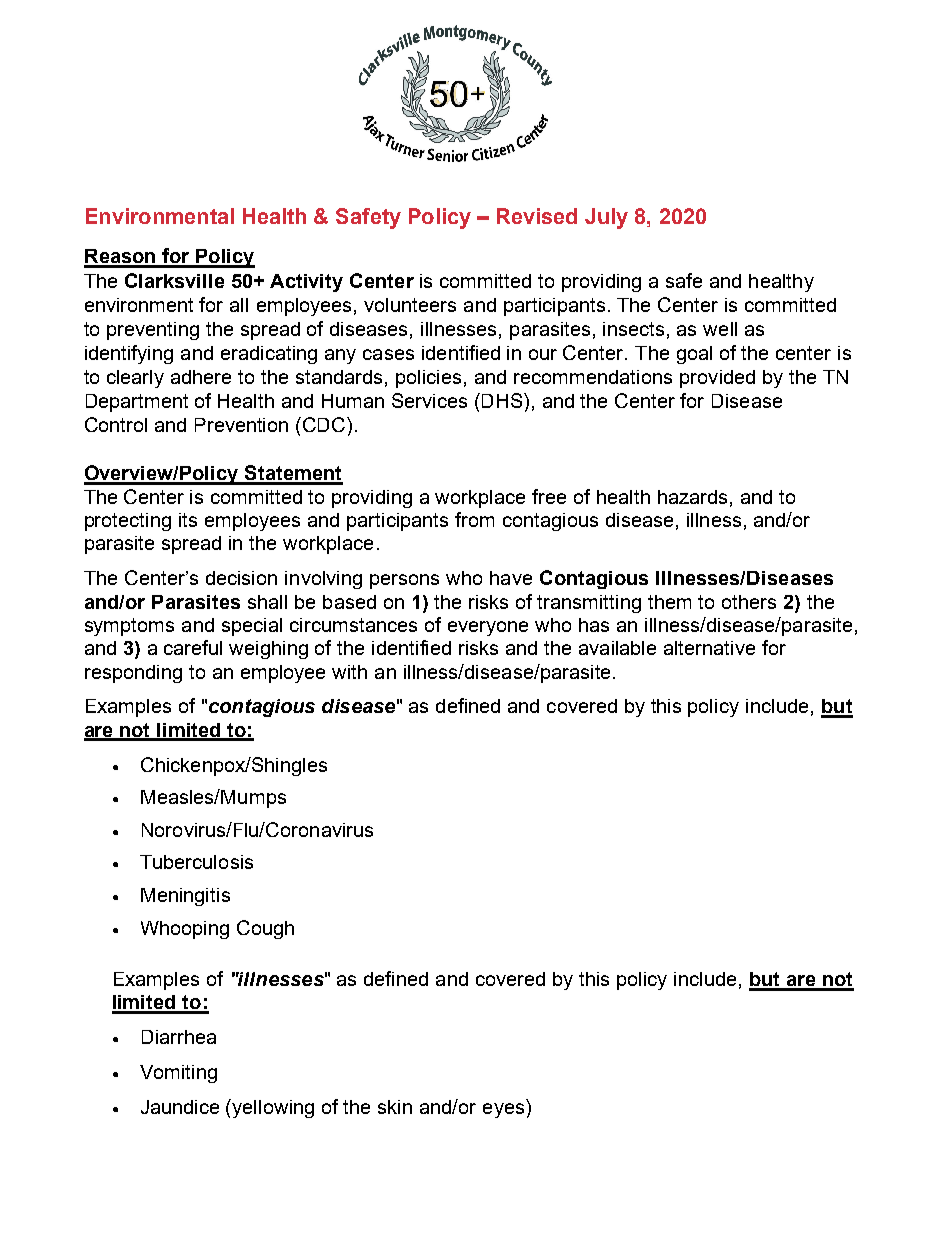 This screenshot has height=1233, width=952. What do you see at coordinates (241, 425) in the screenshot?
I see `Prevention` at bounding box center [241, 425].
